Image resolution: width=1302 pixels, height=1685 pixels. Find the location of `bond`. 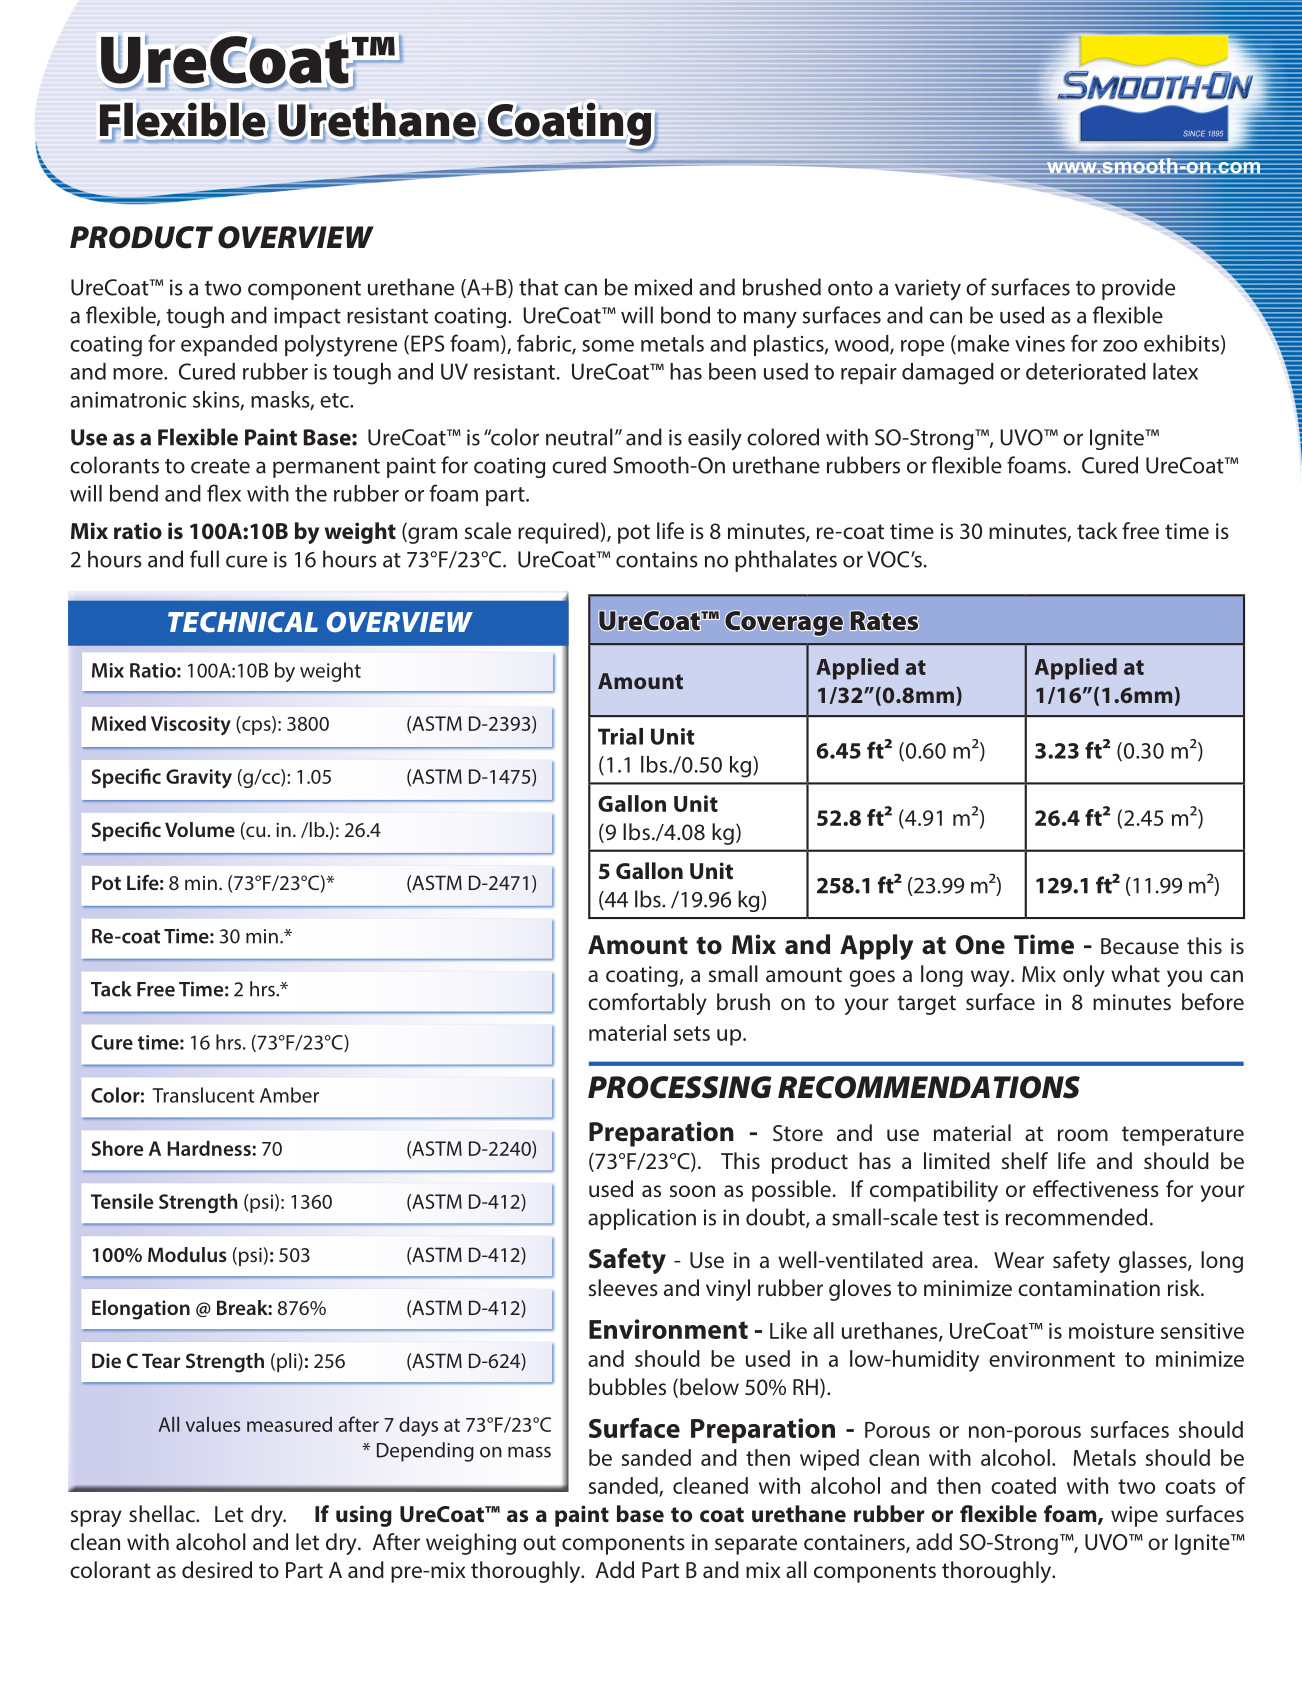

bond is located at coordinates (685, 315).
